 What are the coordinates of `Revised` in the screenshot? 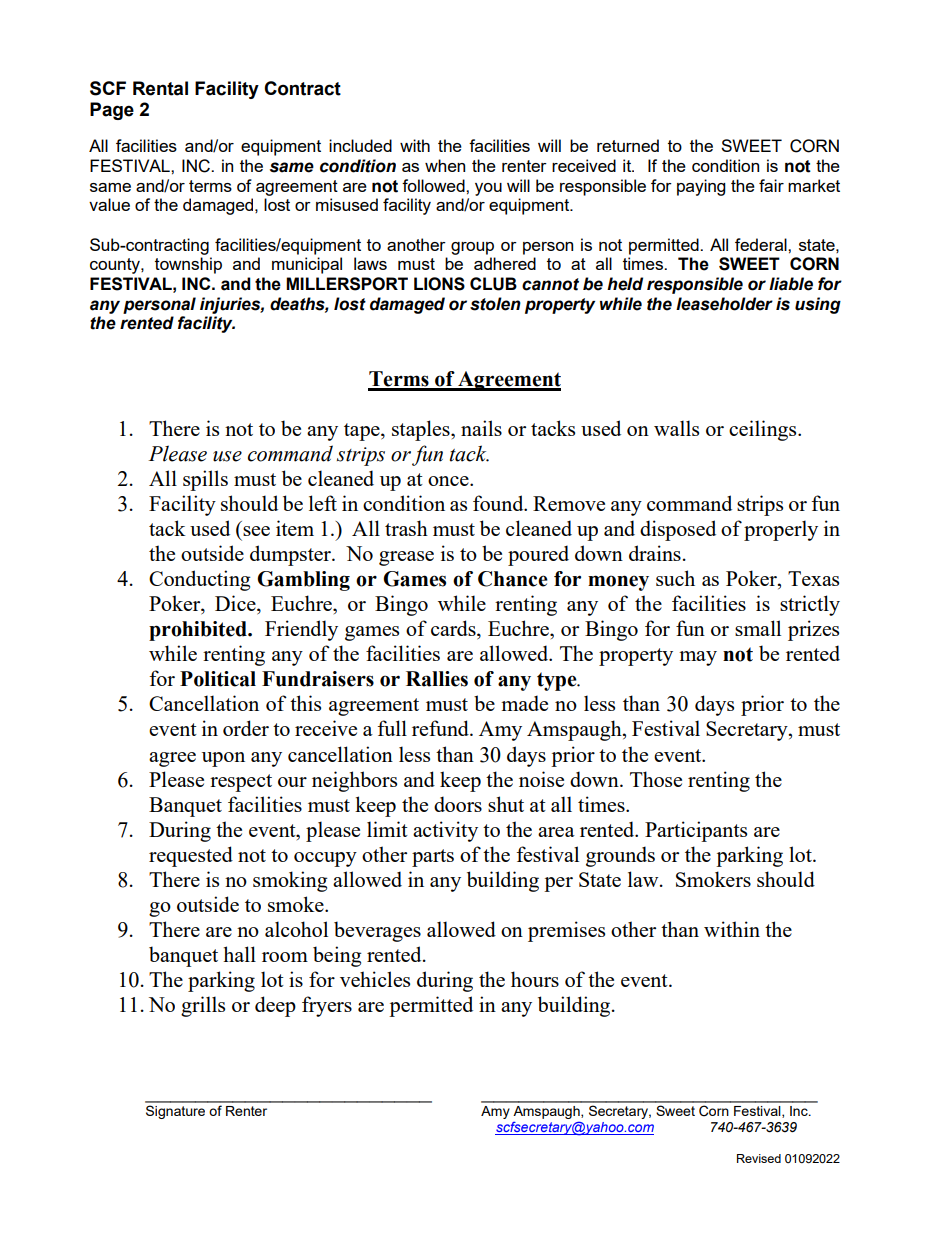 It's located at (759, 1158).
